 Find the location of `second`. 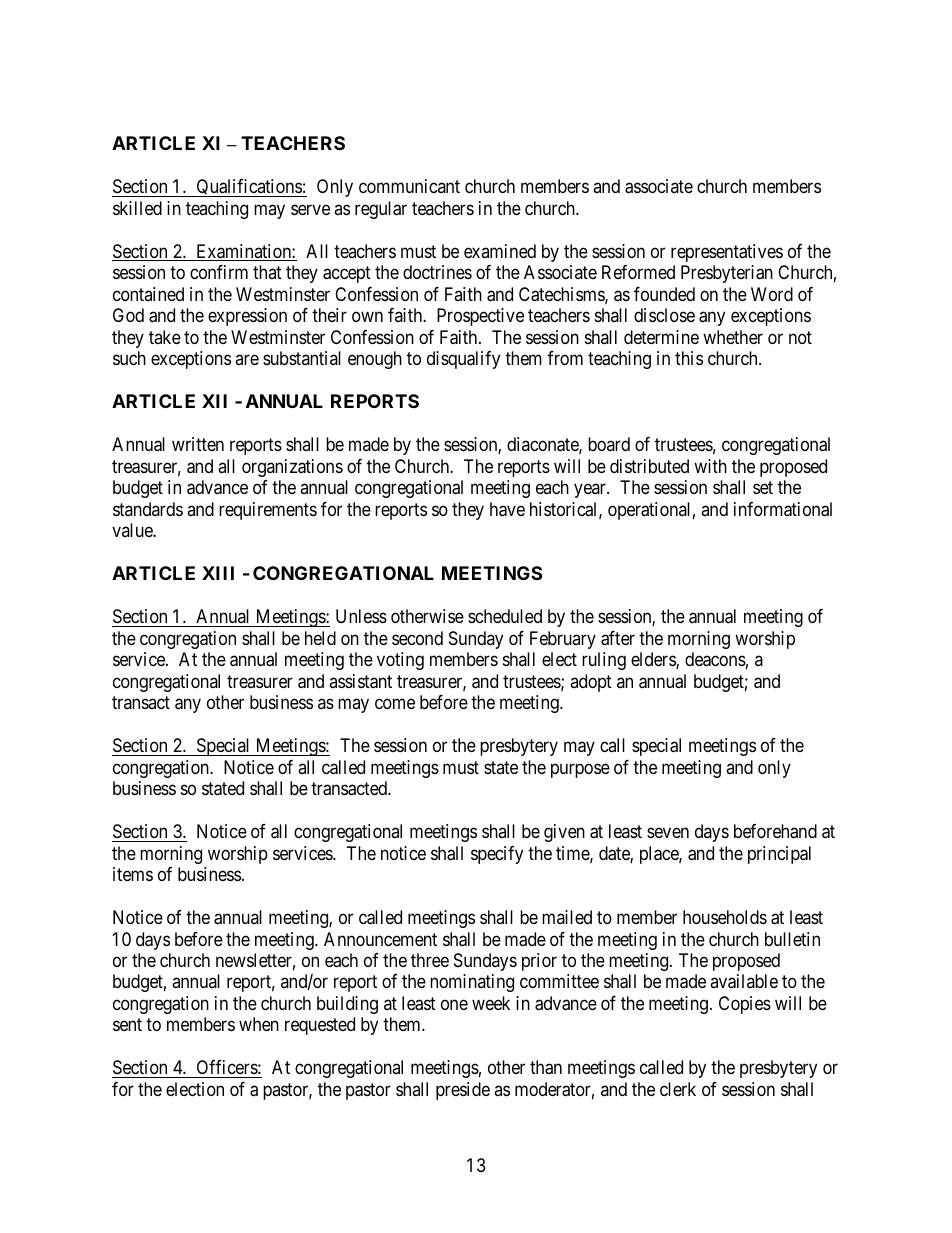

second is located at coordinates (417, 638).
